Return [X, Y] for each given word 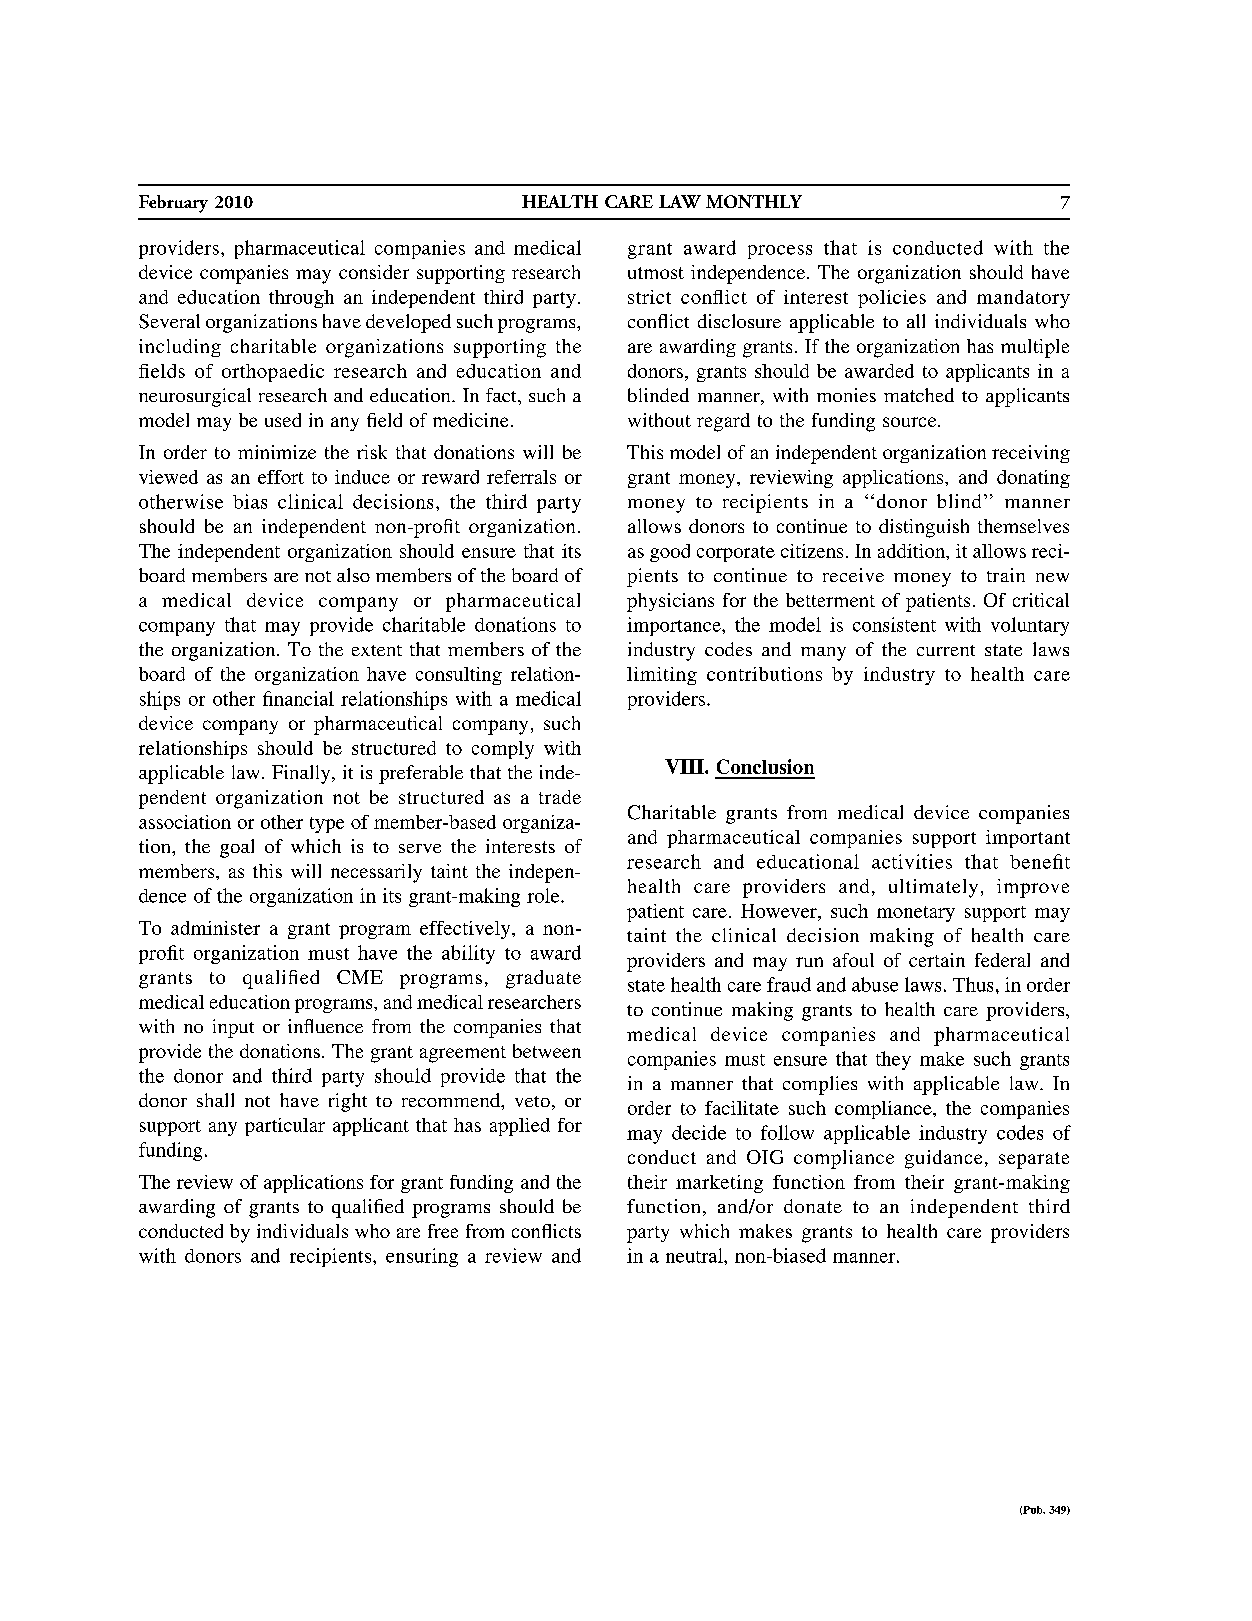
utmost [656, 273]
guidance [943, 1159]
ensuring [422, 1257]
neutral [695, 1255]
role [544, 895]
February [173, 204]
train [1006, 575]
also [353, 575]
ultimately [933, 888]
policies [892, 299]
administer [215, 928]
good [670, 553]
